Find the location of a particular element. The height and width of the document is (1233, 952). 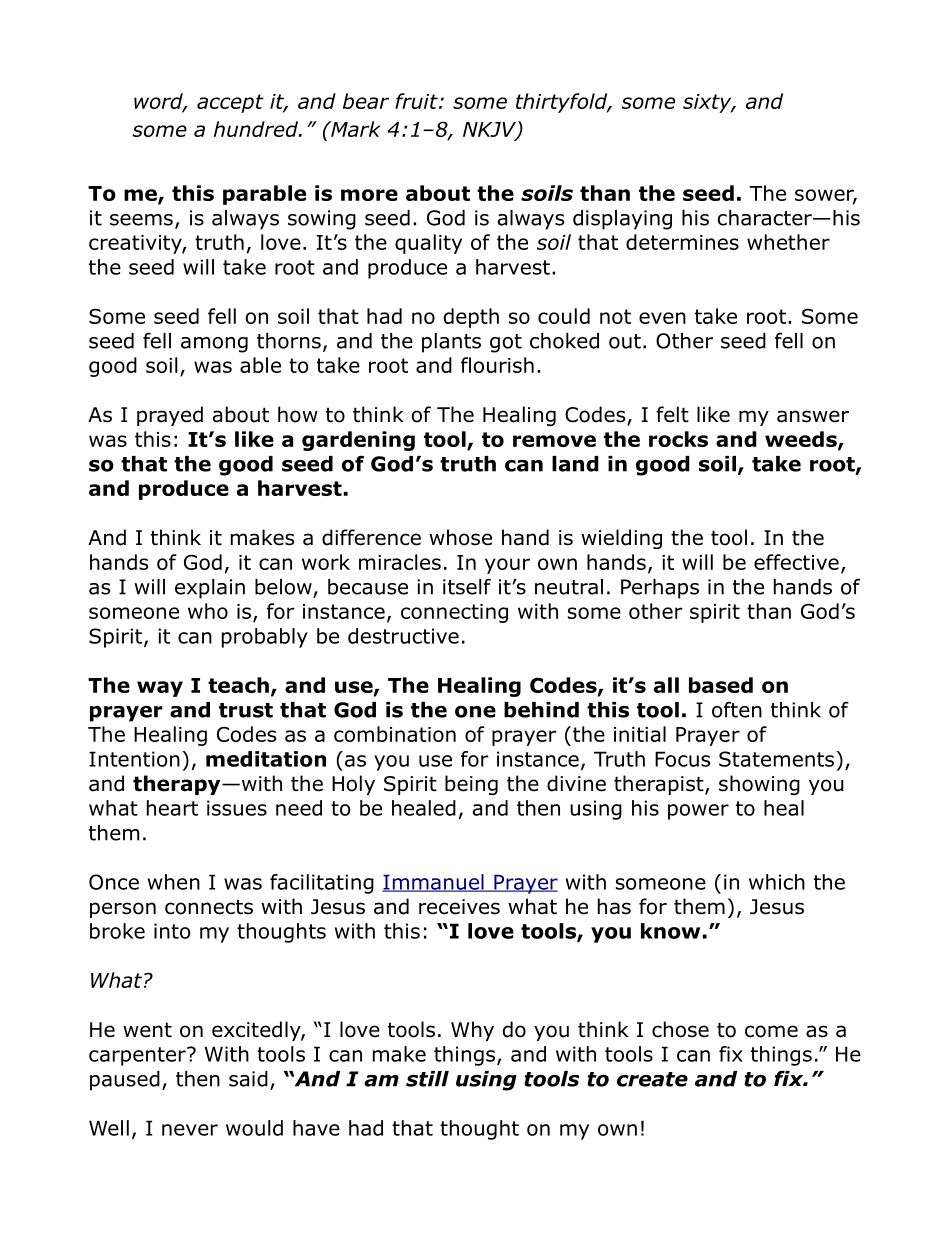

showing is located at coordinates (759, 785).
